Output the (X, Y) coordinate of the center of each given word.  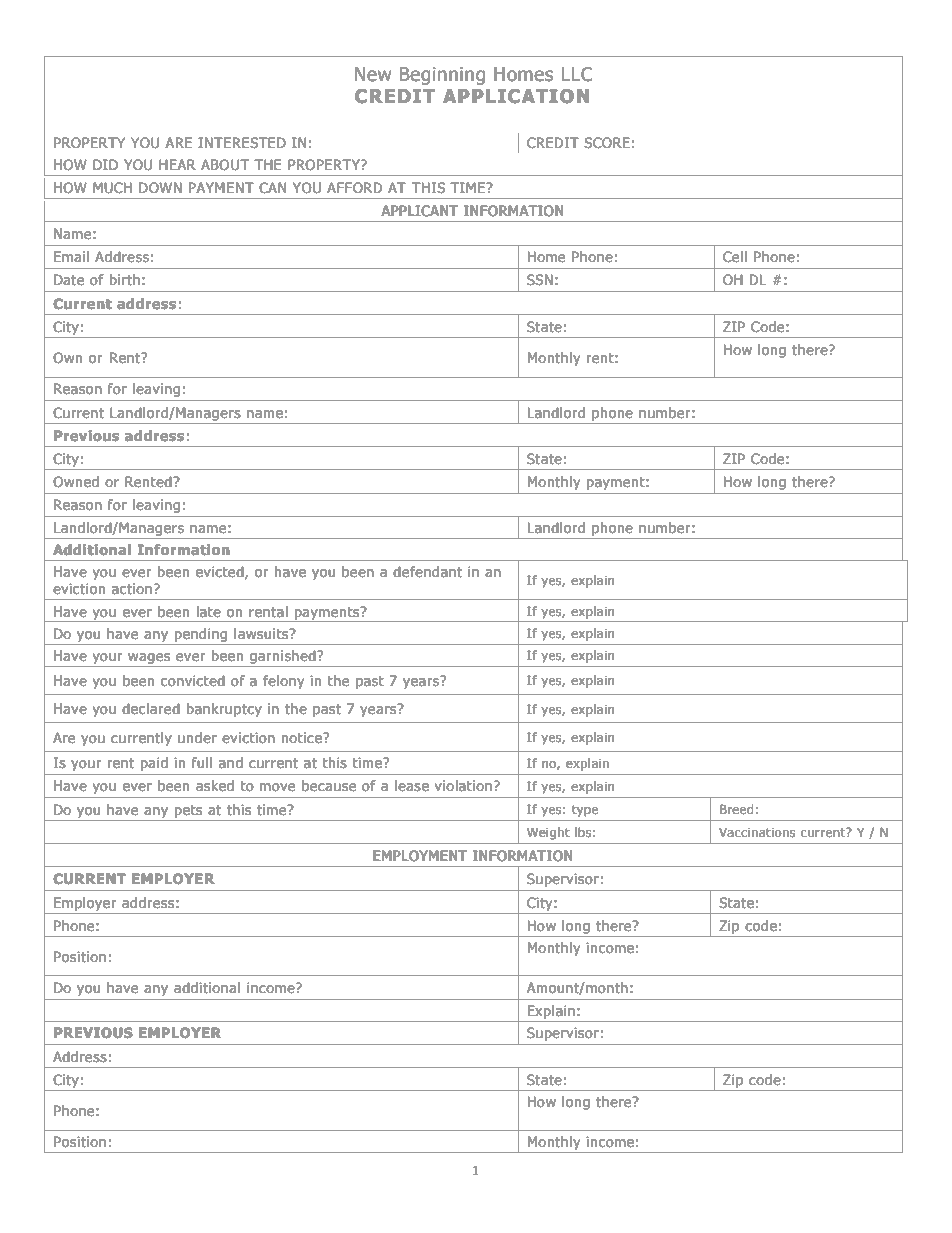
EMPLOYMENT (420, 855)
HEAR (177, 164)
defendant (427, 572)
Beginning (442, 76)
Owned (76, 482)
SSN (540, 280)
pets (188, 811)
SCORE (607, 143)
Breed (737, 809)
